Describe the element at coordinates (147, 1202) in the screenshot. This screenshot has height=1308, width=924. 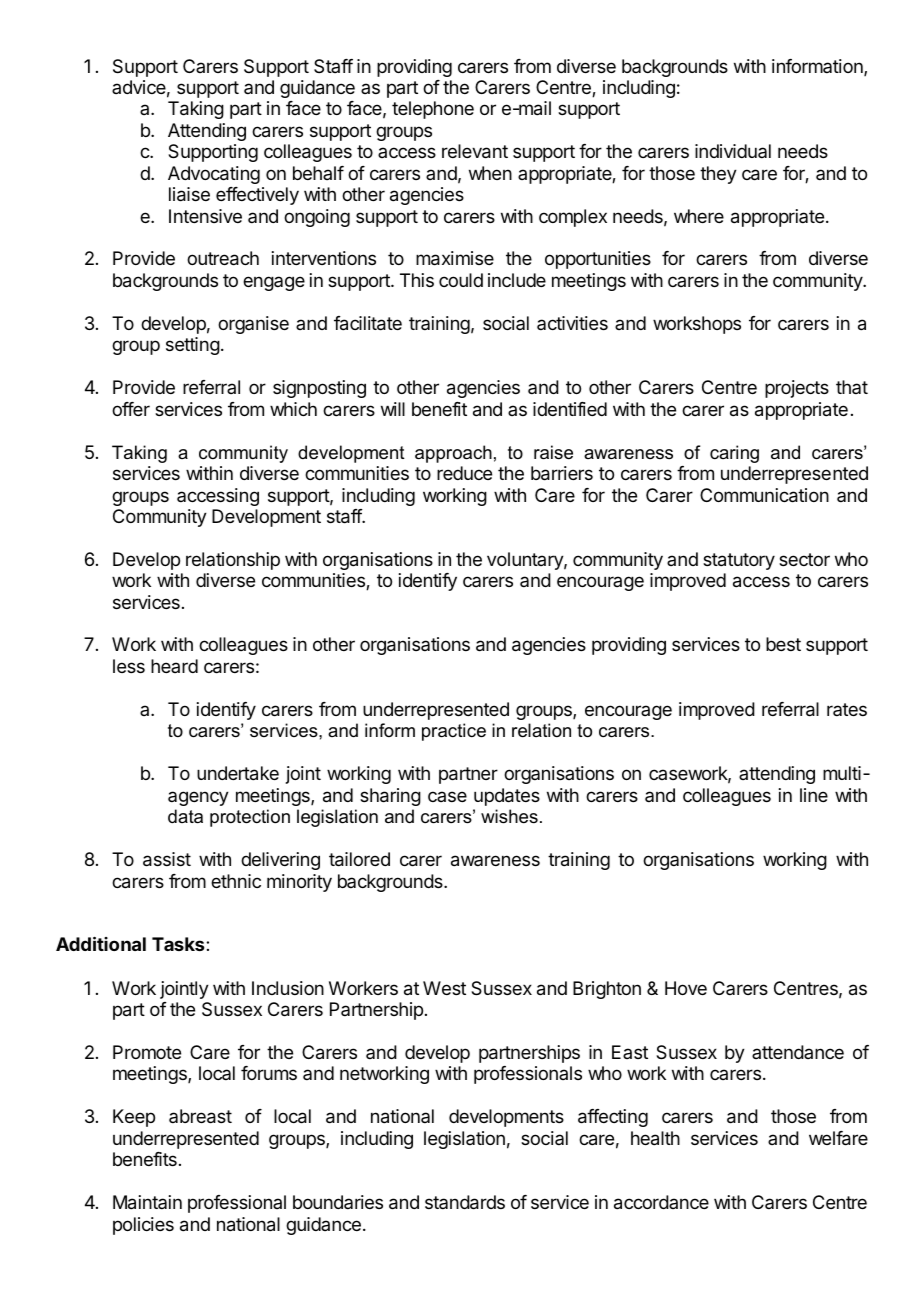
I see `Maintain` at that location.
